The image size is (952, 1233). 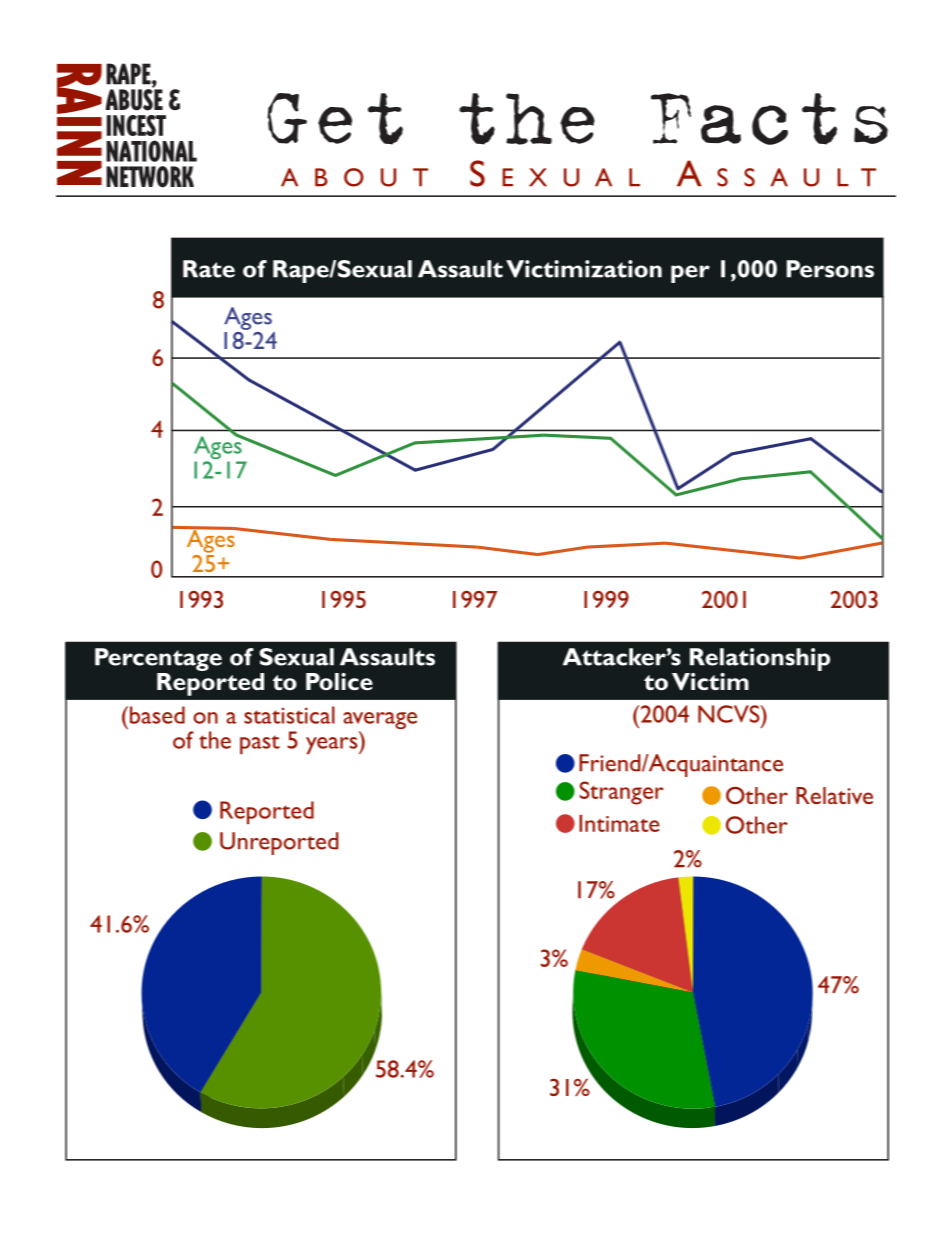 I want to click on past, so click(x=260, y=744).
